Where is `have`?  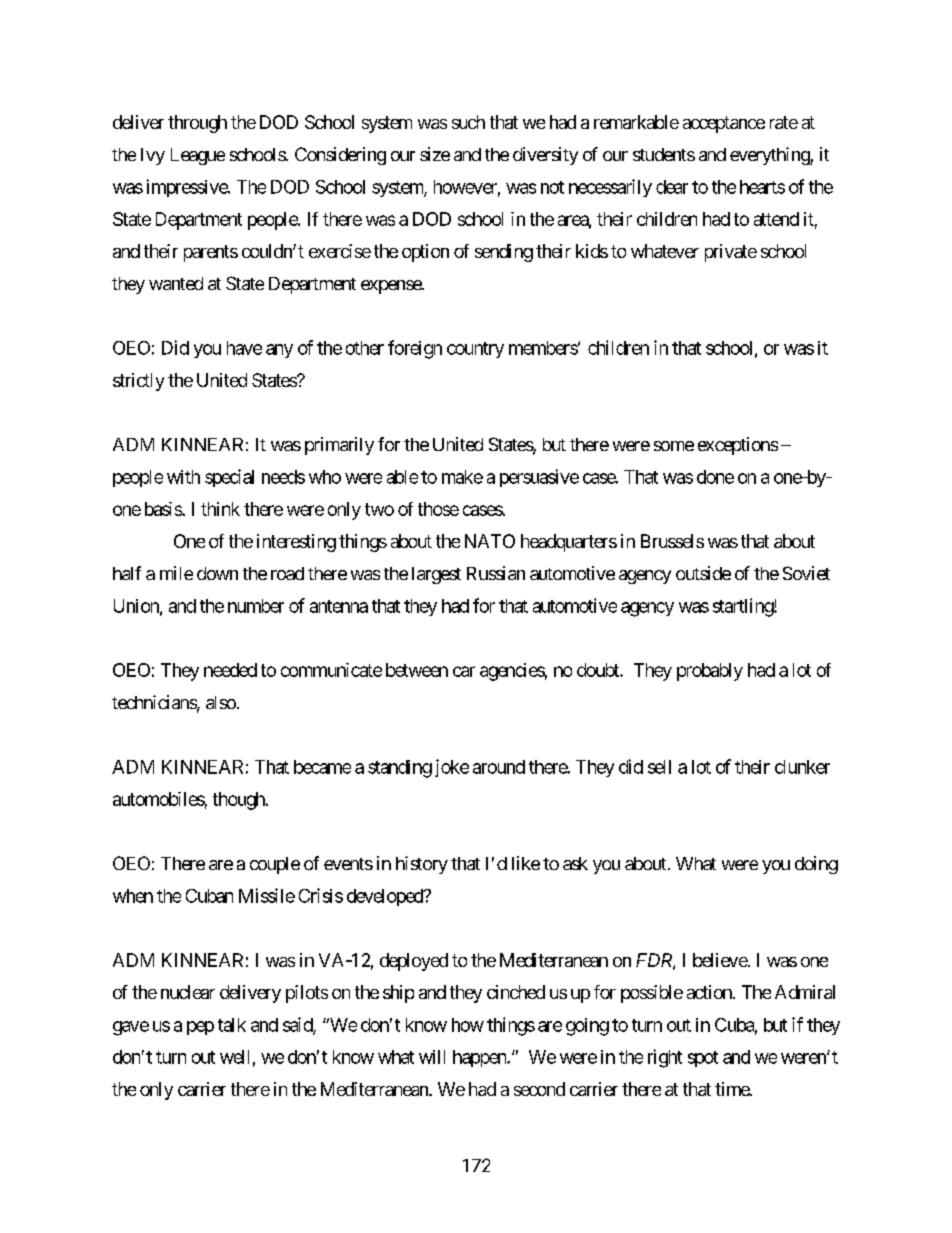 have is located at coordinates (244, 348).
